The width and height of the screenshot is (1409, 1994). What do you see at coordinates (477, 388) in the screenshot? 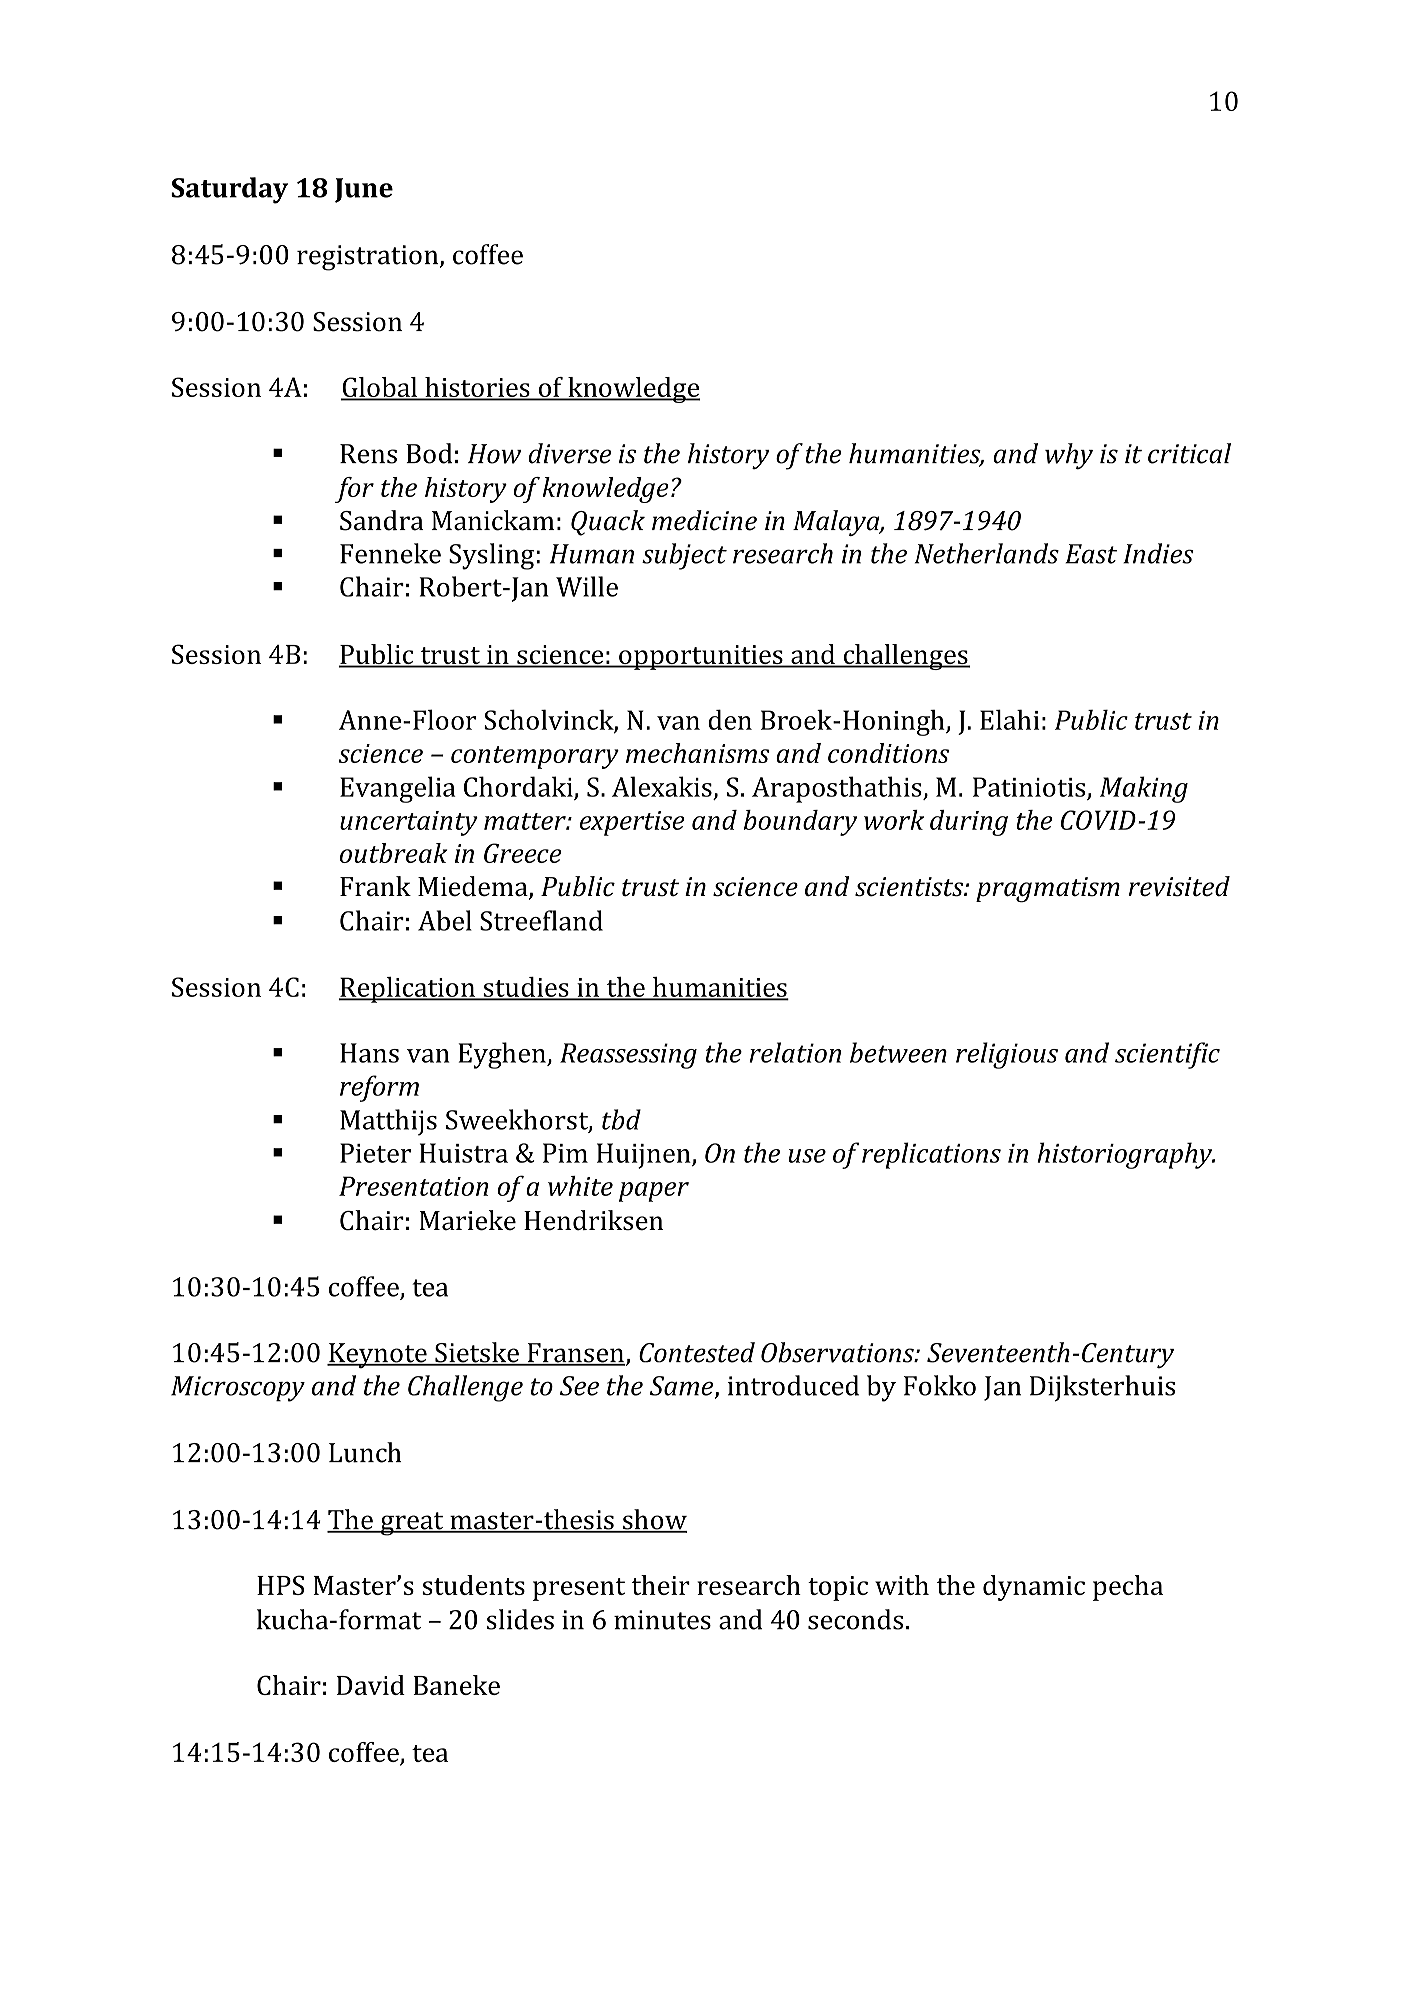
I see `histories` at bounding box center [477, 388].
